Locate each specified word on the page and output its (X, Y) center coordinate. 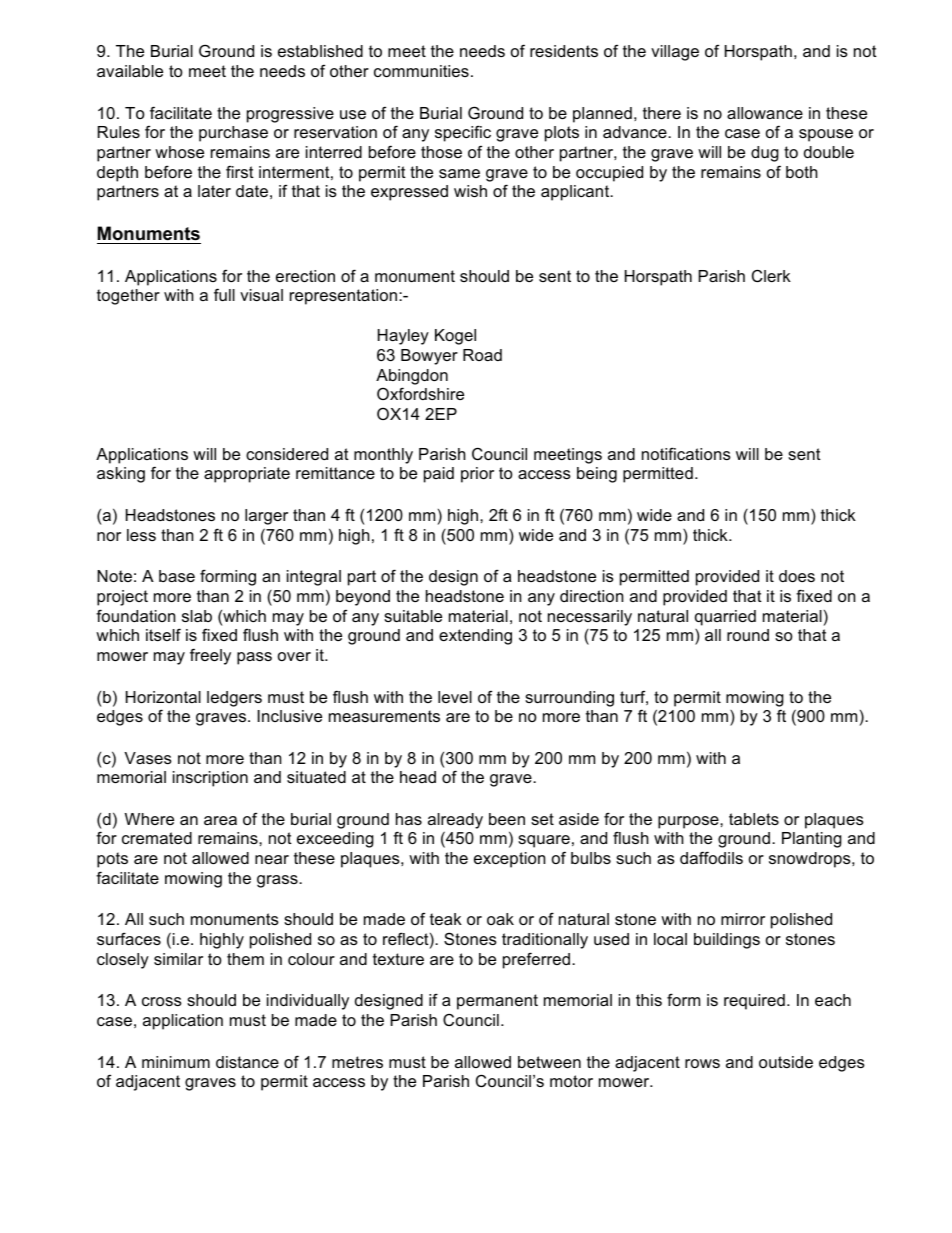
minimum (176, 1062)
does (797, 576)
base (177, 576)
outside (786, 1062)
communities (421, 71)
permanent (497, 1002)
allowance (765, 113)
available (130, 71)
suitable (413, 616)
